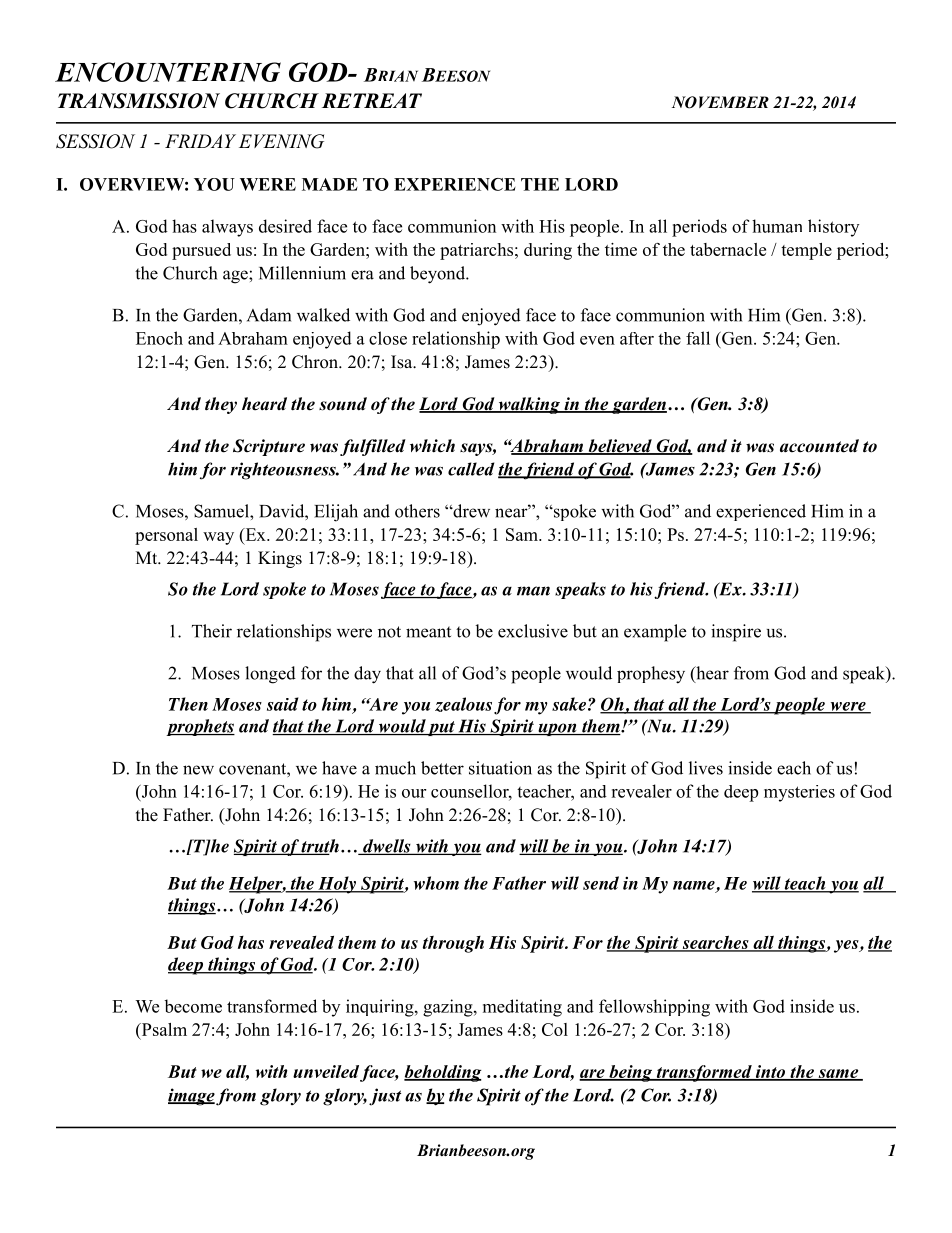 The height and width of the screenshot is (1233, 952). I want to click on RETREAT, so click(372, 100).
